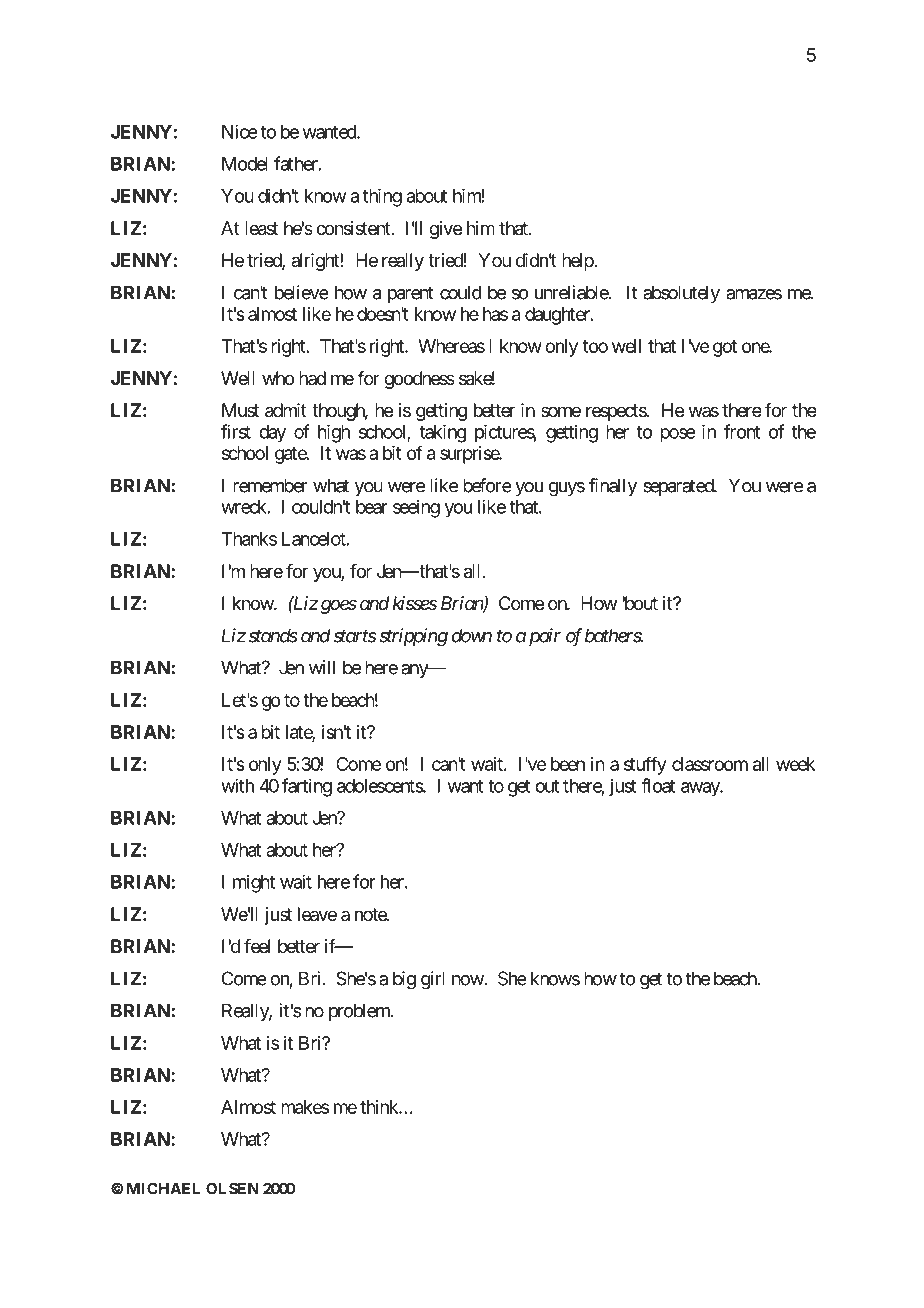 The image size is (924, 1308). I want to click on give, so click(445, 230).
